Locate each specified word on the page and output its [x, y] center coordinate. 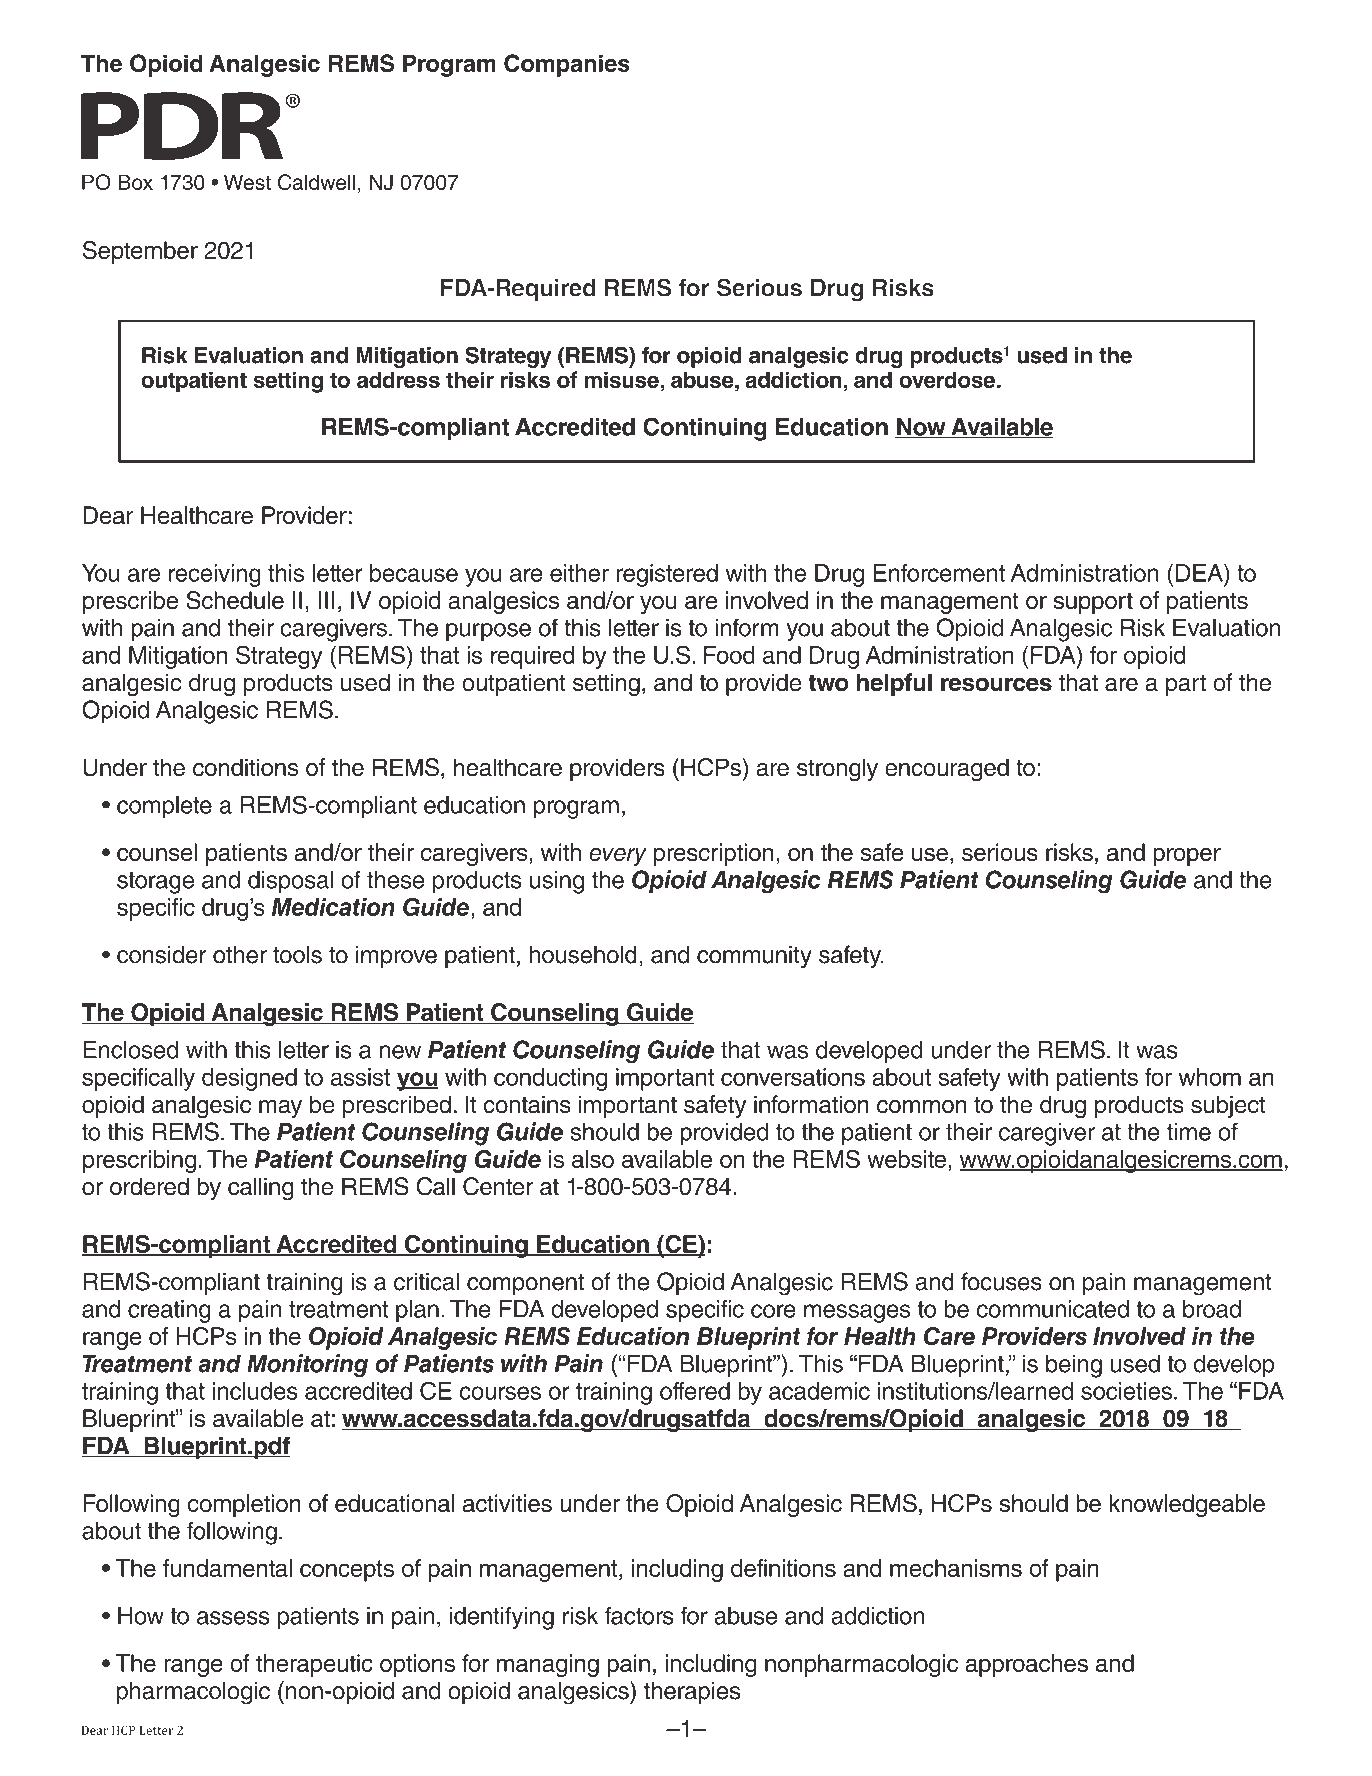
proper [1187, 857]
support [1093, 603]
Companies [567, 65]
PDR [183, 126]
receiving [215, 575]
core [773, 1311]
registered [667, 575]
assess [233, 1618]
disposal [290, 882]
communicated [1053, 1309]
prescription [714, 854]
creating [169, 1311]
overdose [947, 379]
